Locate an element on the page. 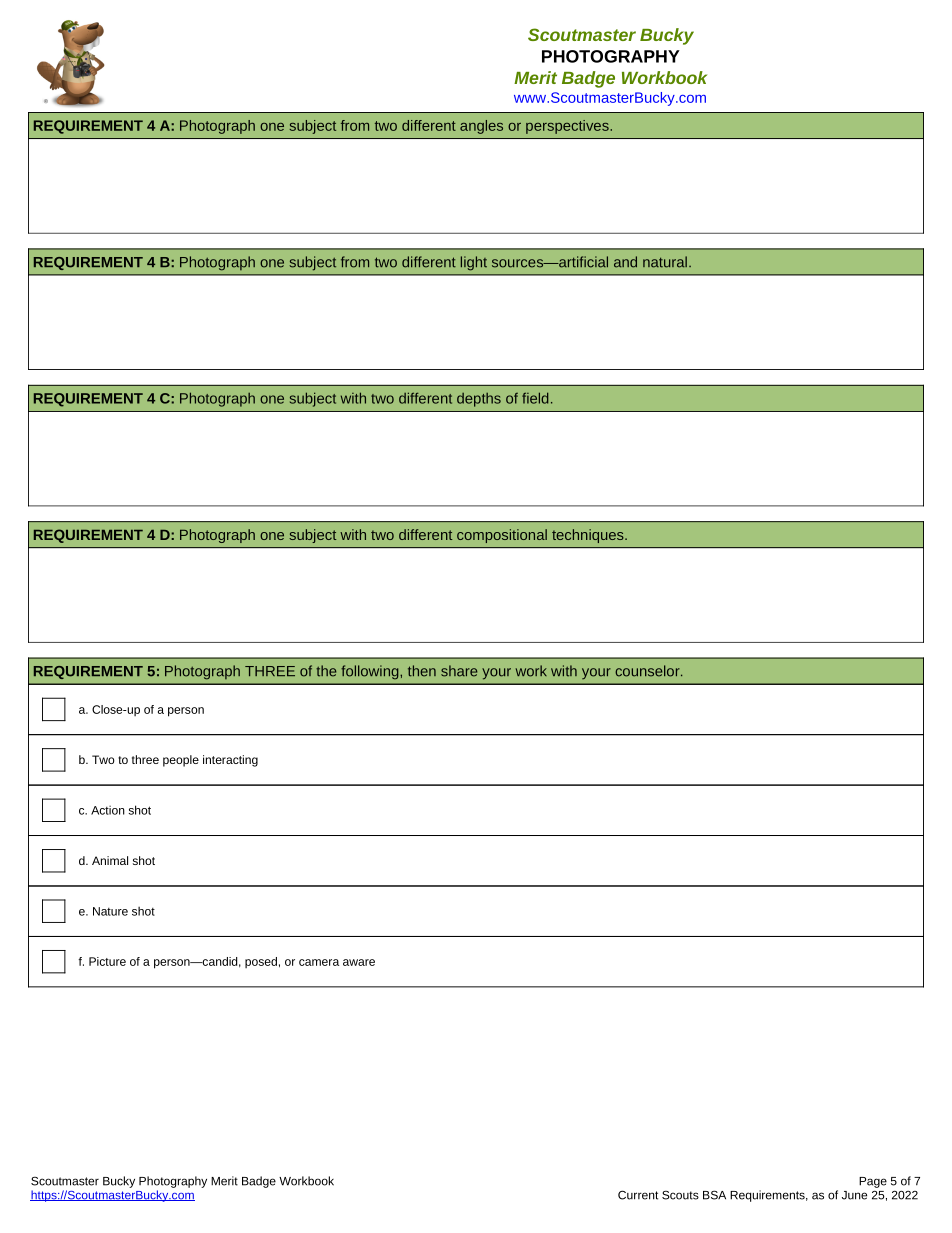 The width and height of the document is (952, 1233). angles is located at coordinates (481, 127).
